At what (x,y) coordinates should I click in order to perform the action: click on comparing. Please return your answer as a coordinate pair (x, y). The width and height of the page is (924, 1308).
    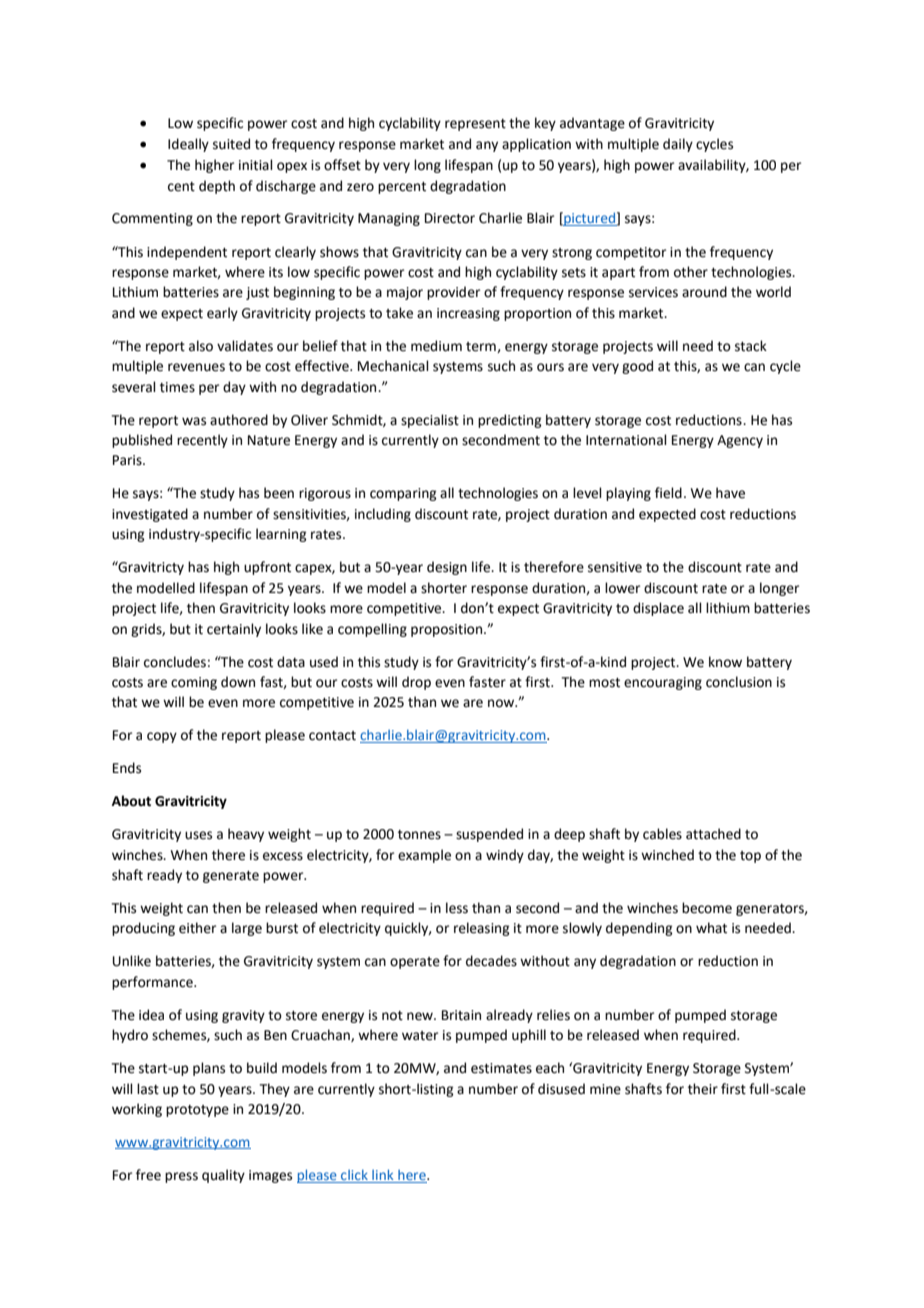
    Looking at the image, I should click on (403, 494).
